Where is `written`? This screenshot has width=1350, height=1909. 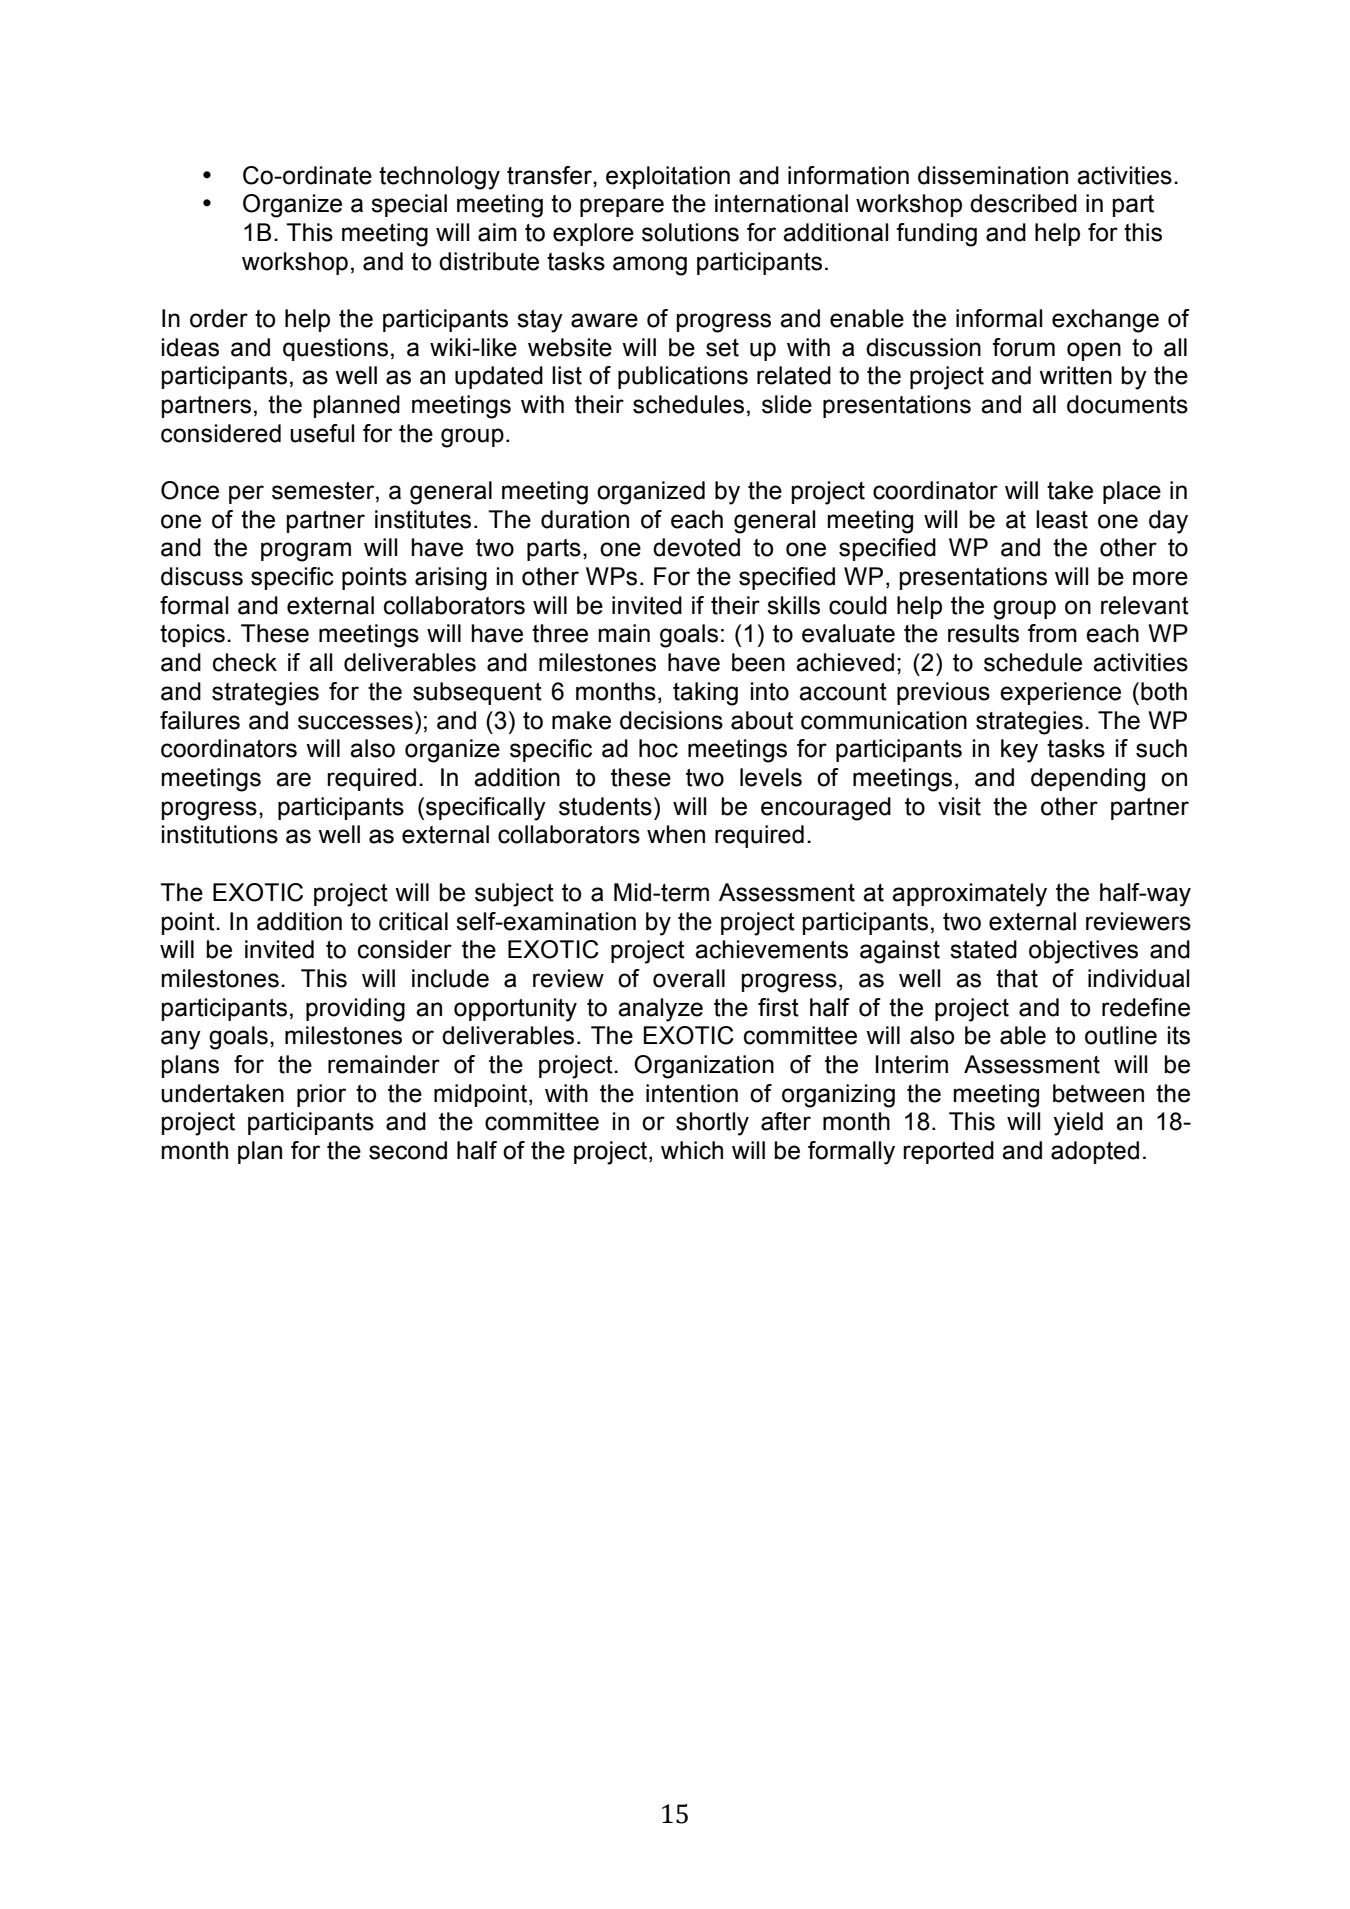
written is located at coordinates (1075, 375).
